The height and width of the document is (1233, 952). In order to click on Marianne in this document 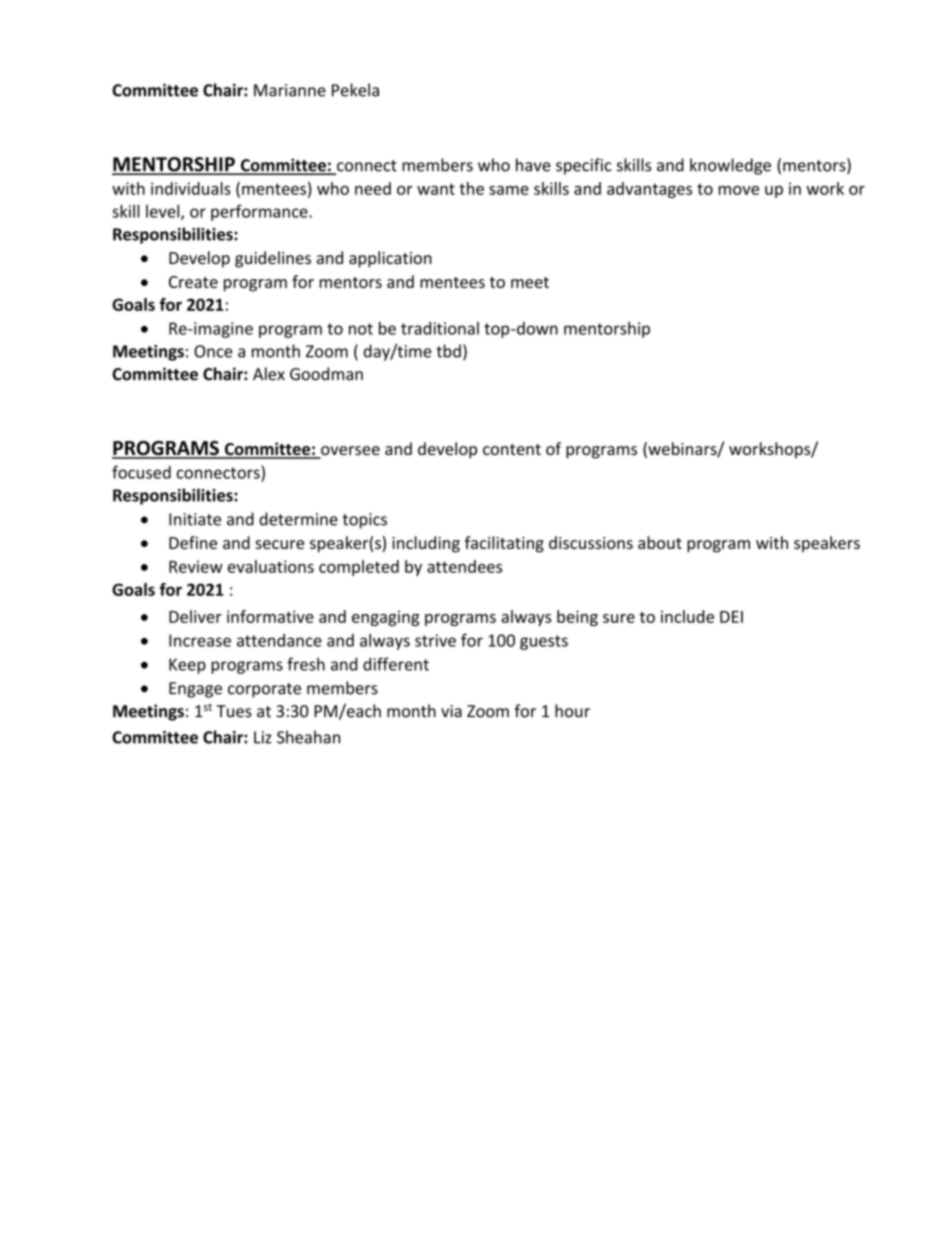, I will do `click(290, 90)`.
